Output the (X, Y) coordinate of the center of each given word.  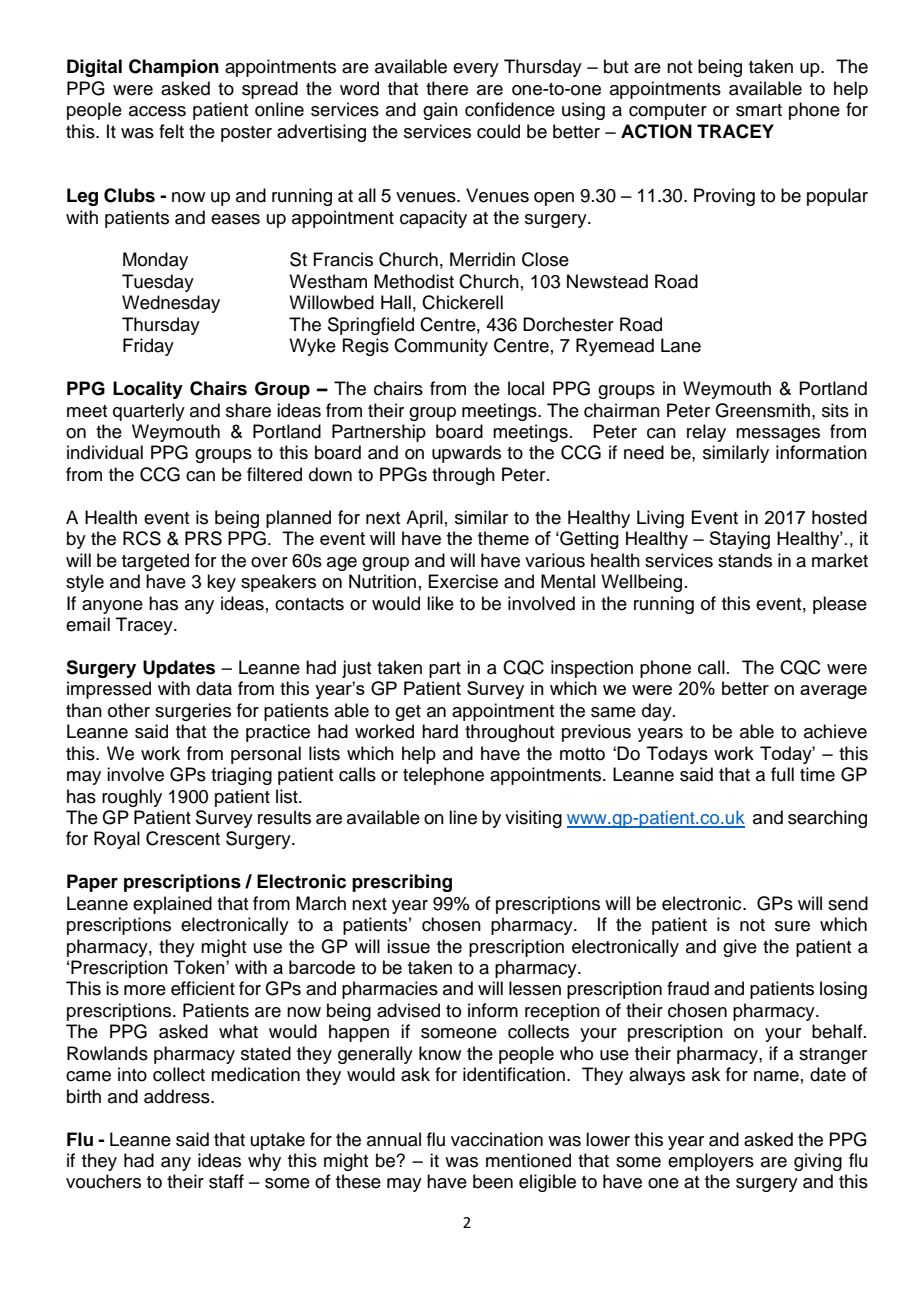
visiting (533, 819)
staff (226, 1181)
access (157, 111)
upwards (466, 454)
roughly (132, 798)
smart (759, 110)
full (782, 774)
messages (778, 435)
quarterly (149, 412)
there (447, 88)
